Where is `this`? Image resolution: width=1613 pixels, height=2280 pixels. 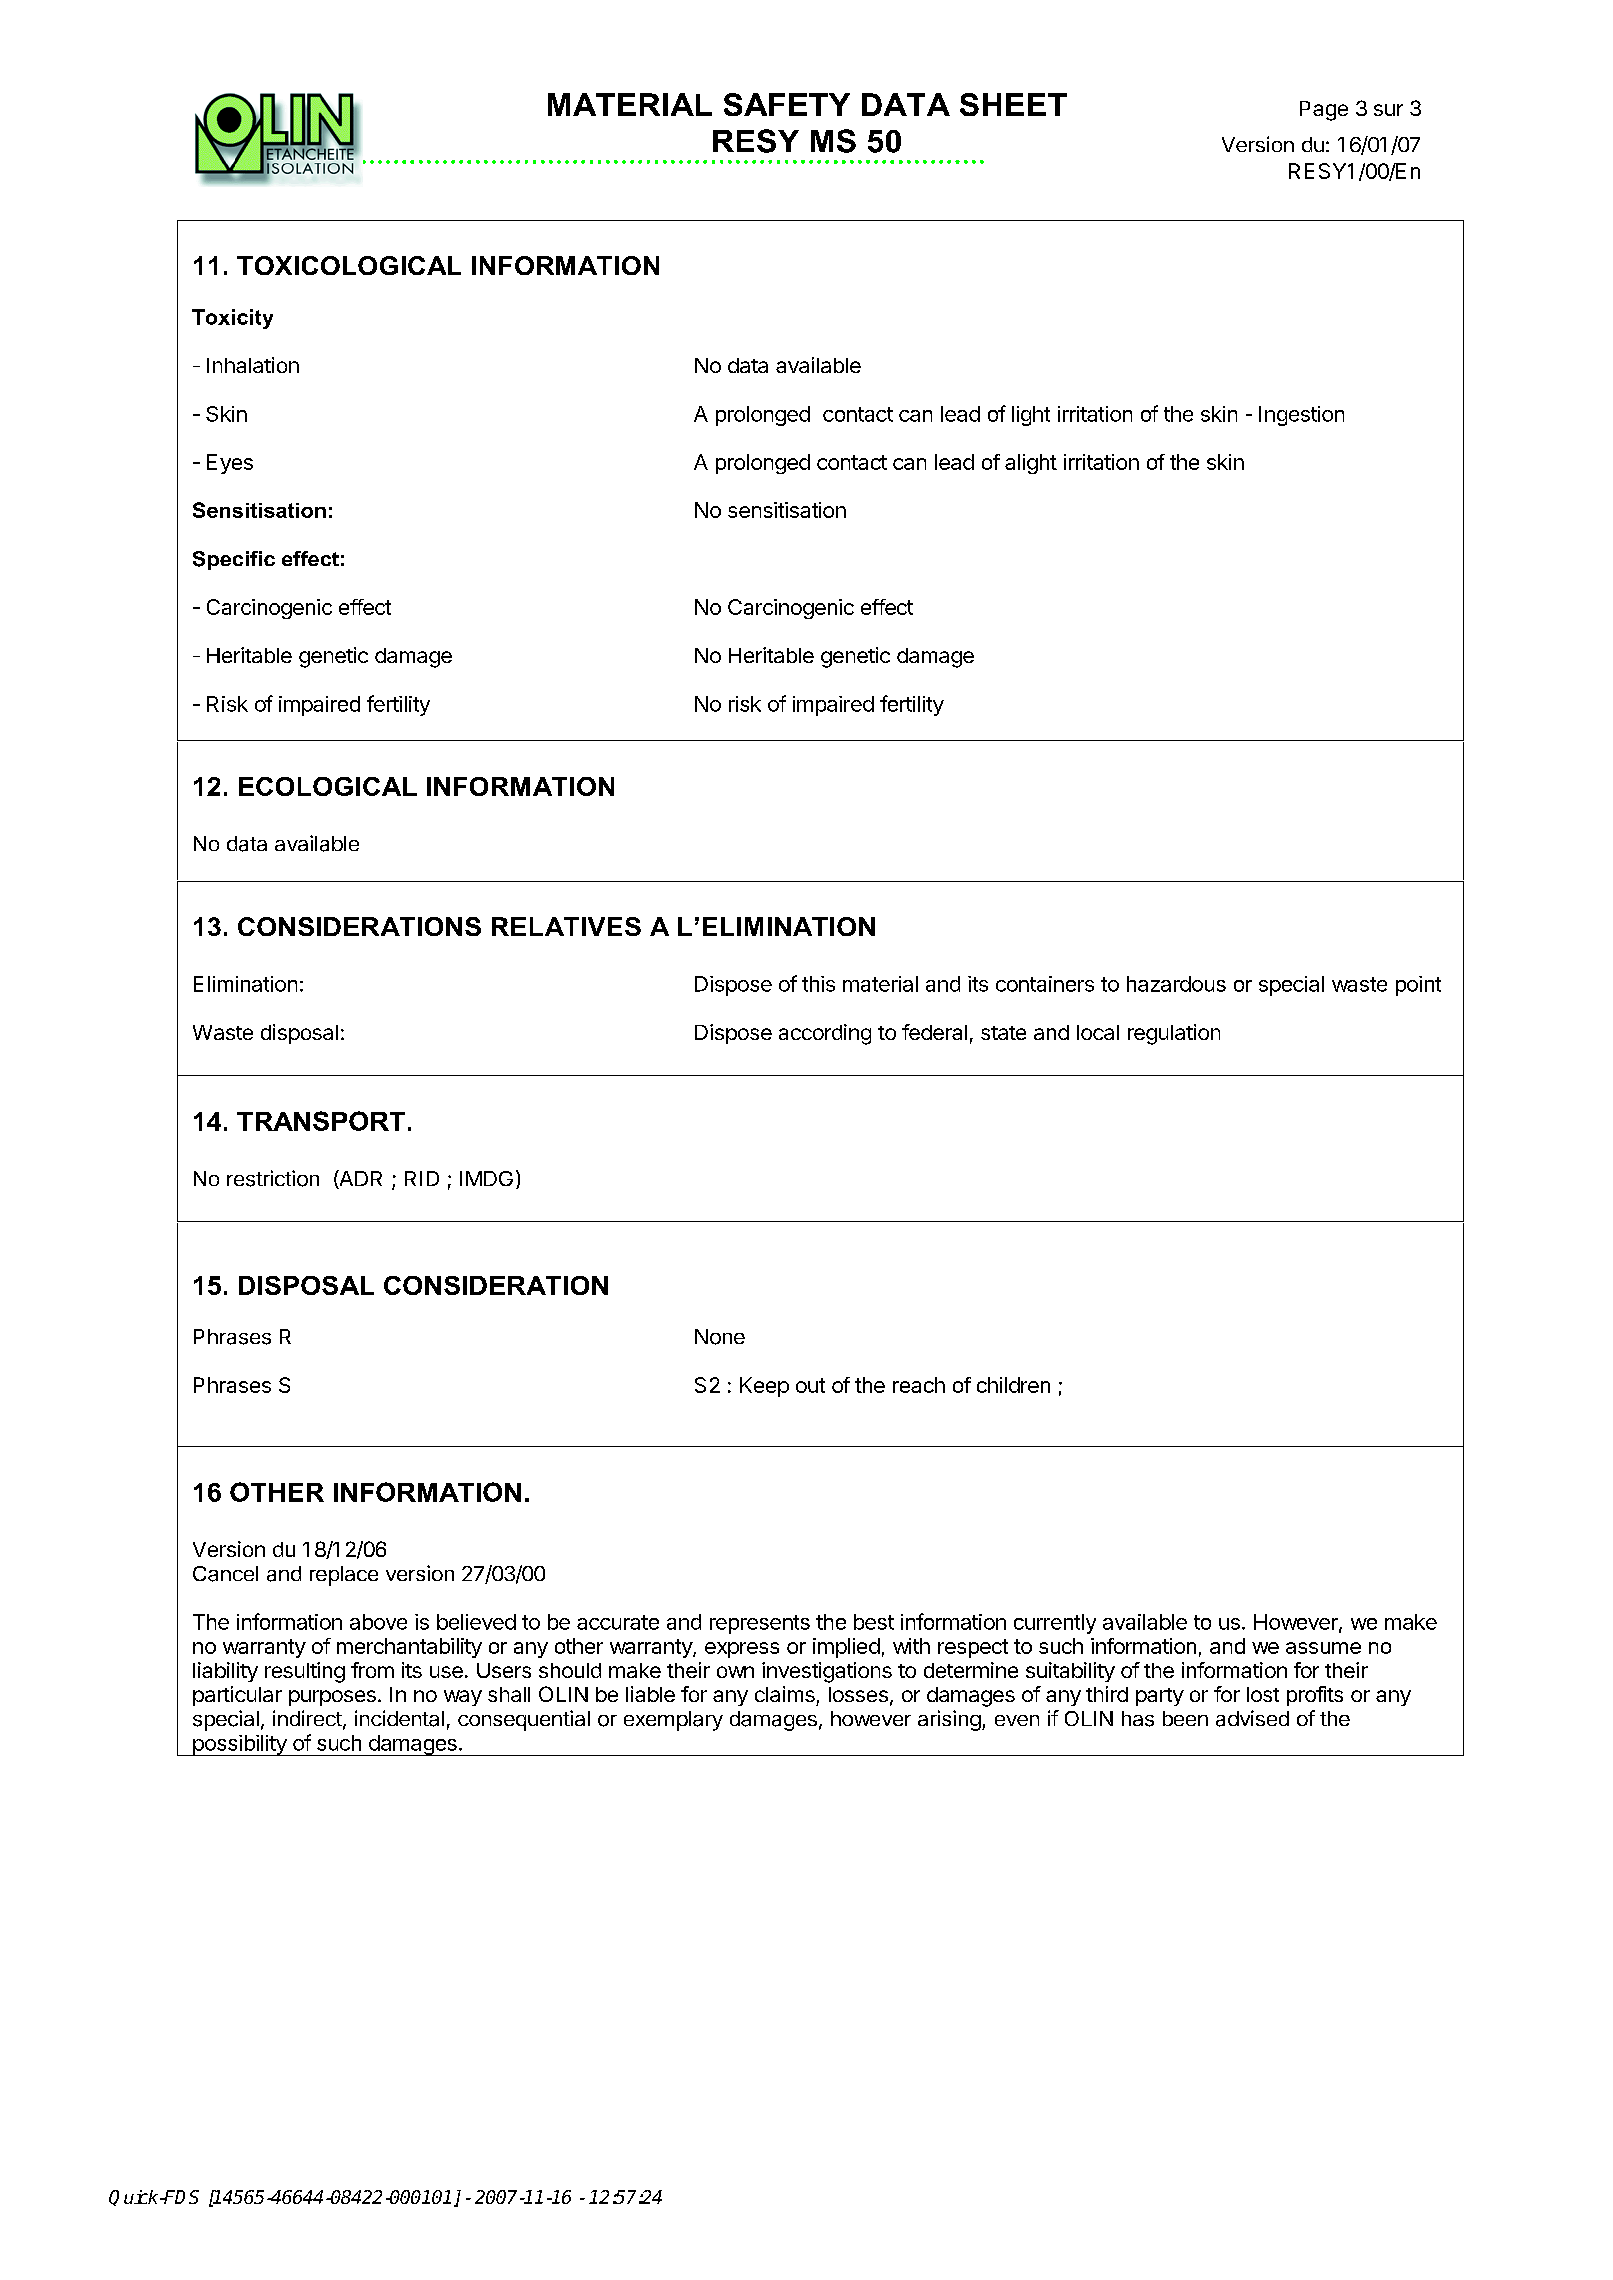 this is located at coordinates (818, 984).
